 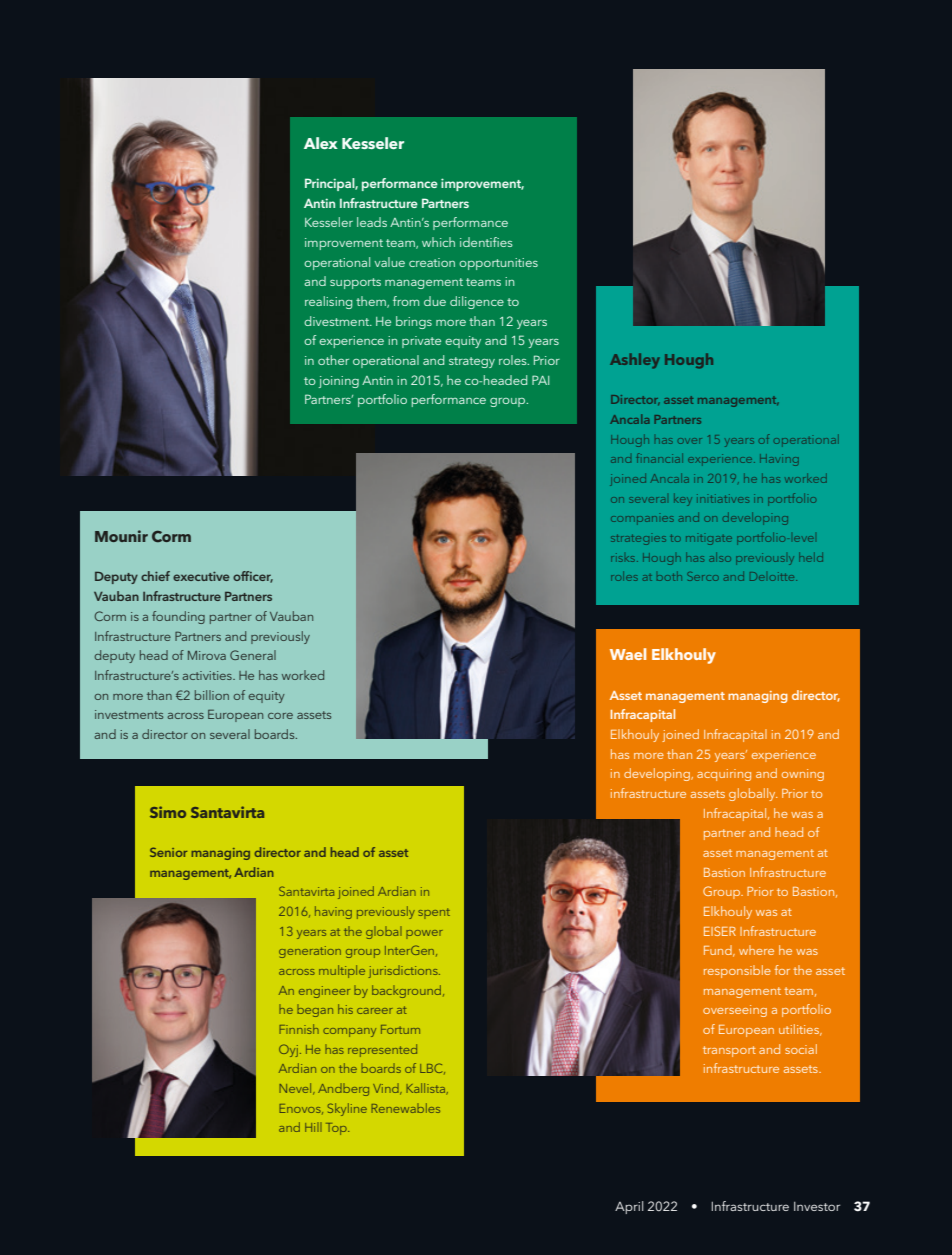 I want to click on Hill, so click(x=313, y=1127).
